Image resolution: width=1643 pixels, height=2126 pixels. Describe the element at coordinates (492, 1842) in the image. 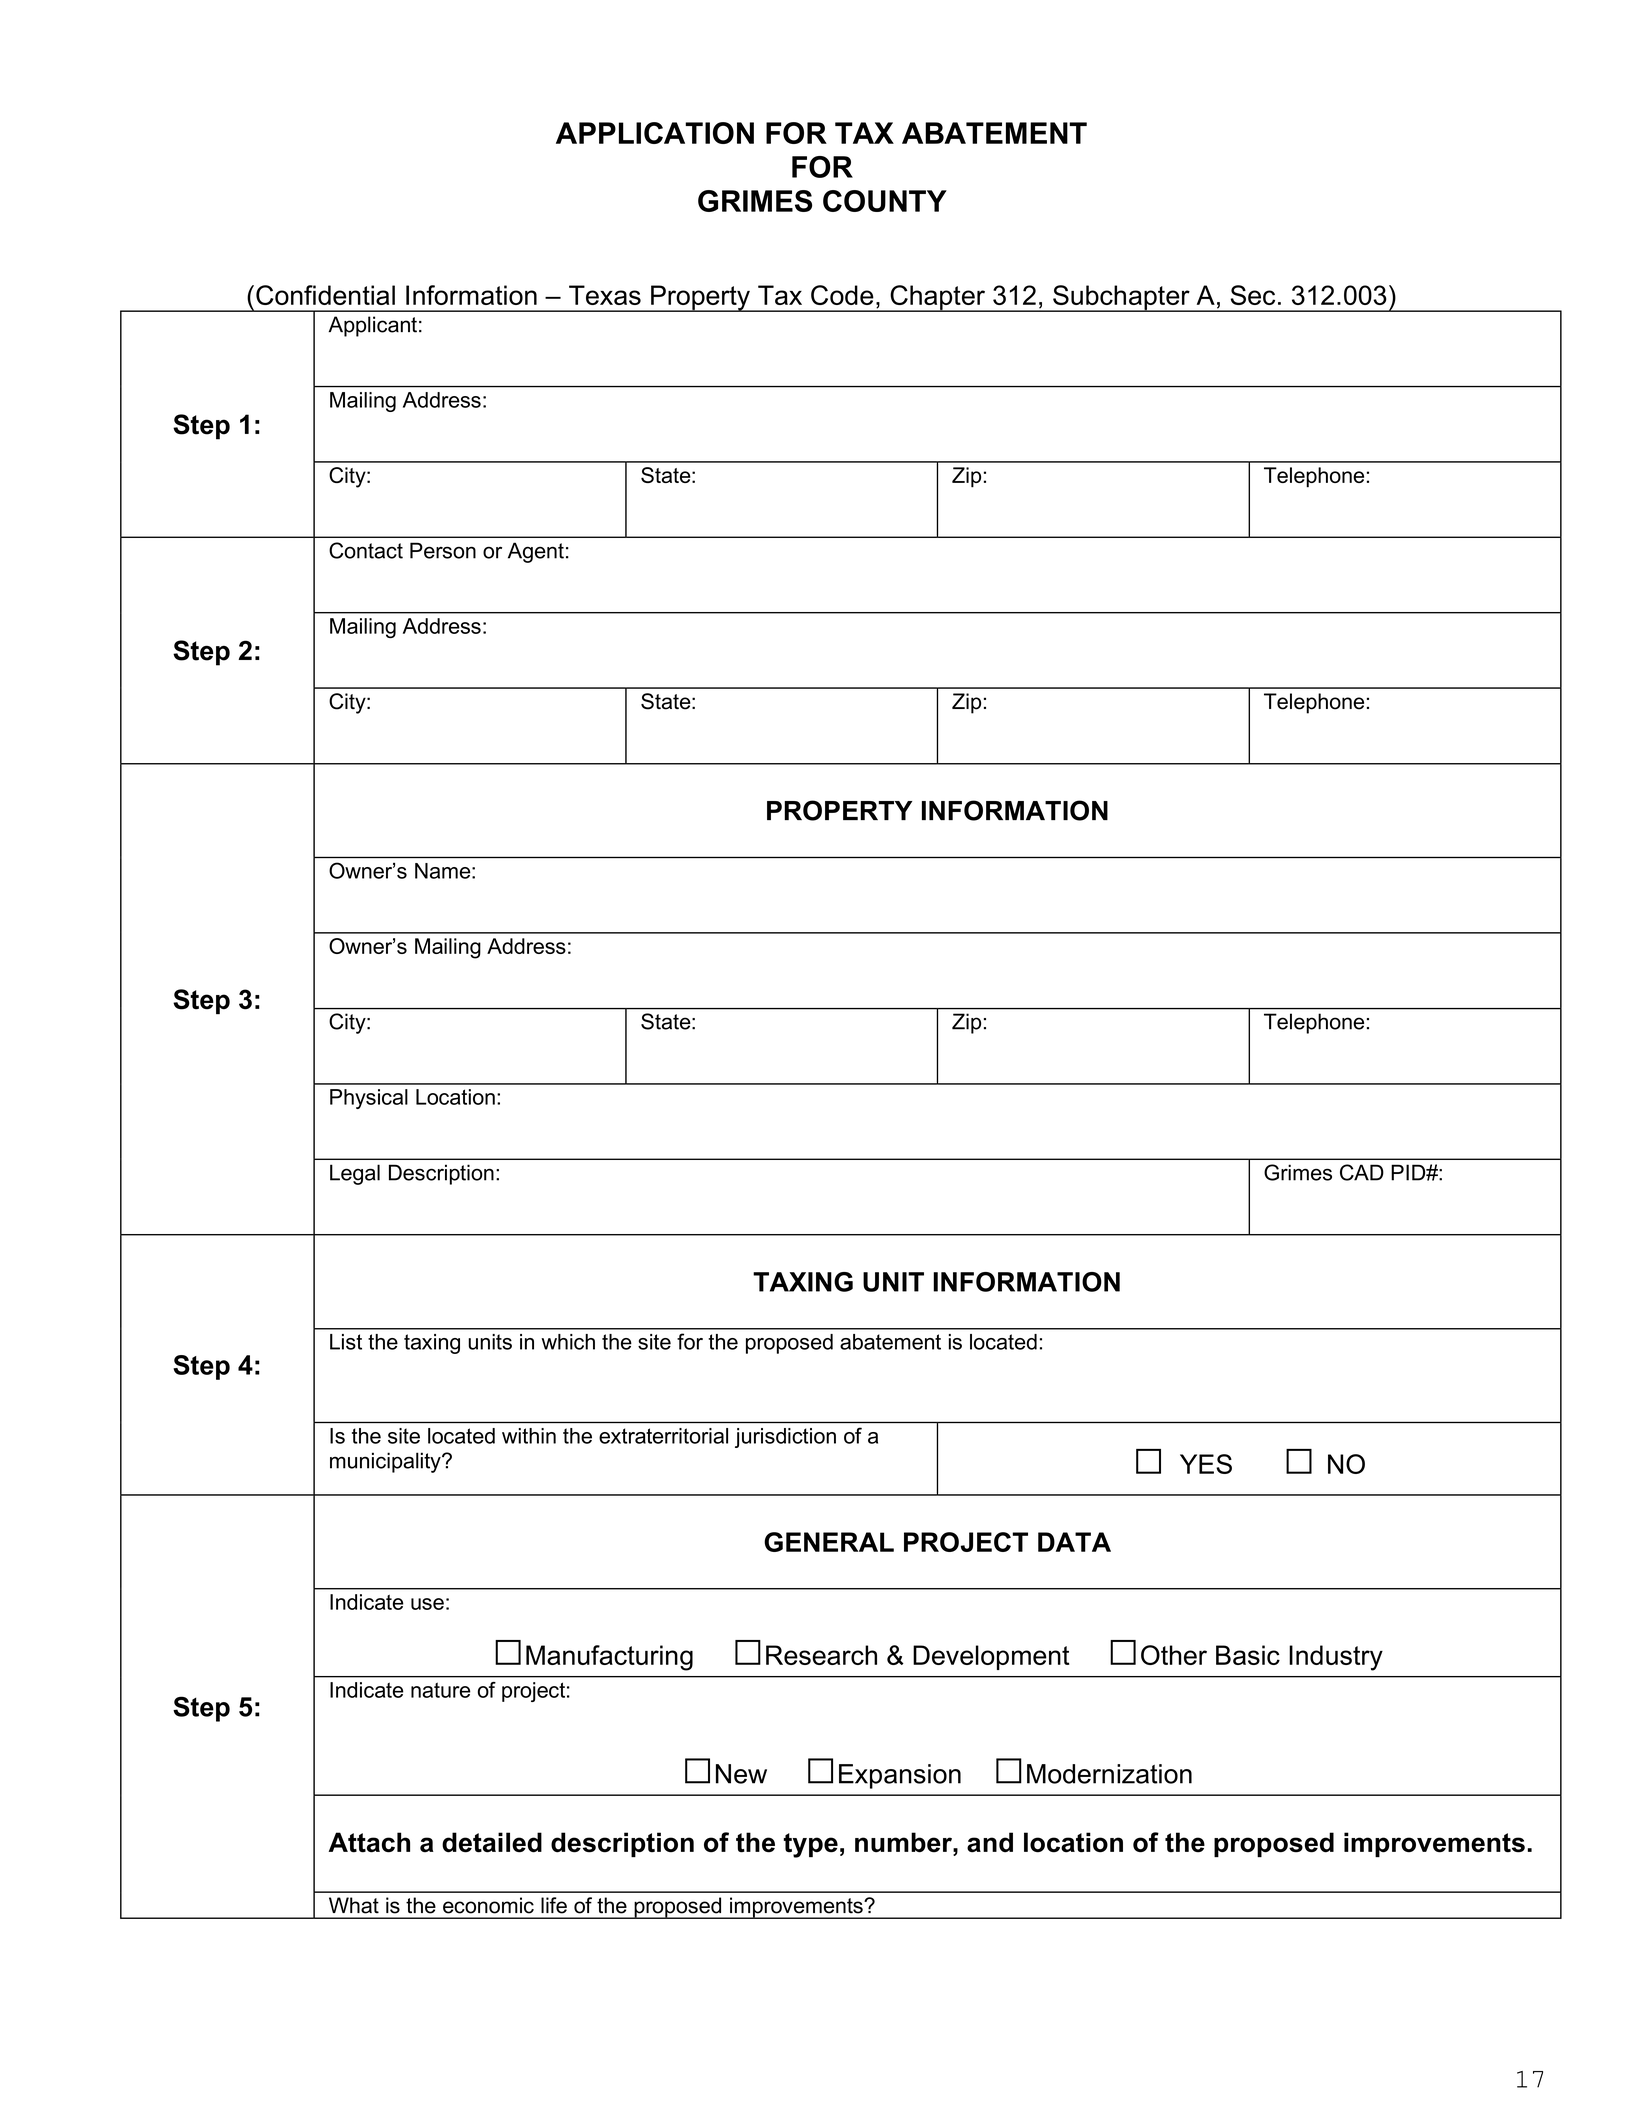

I see `detailed` at that location.
